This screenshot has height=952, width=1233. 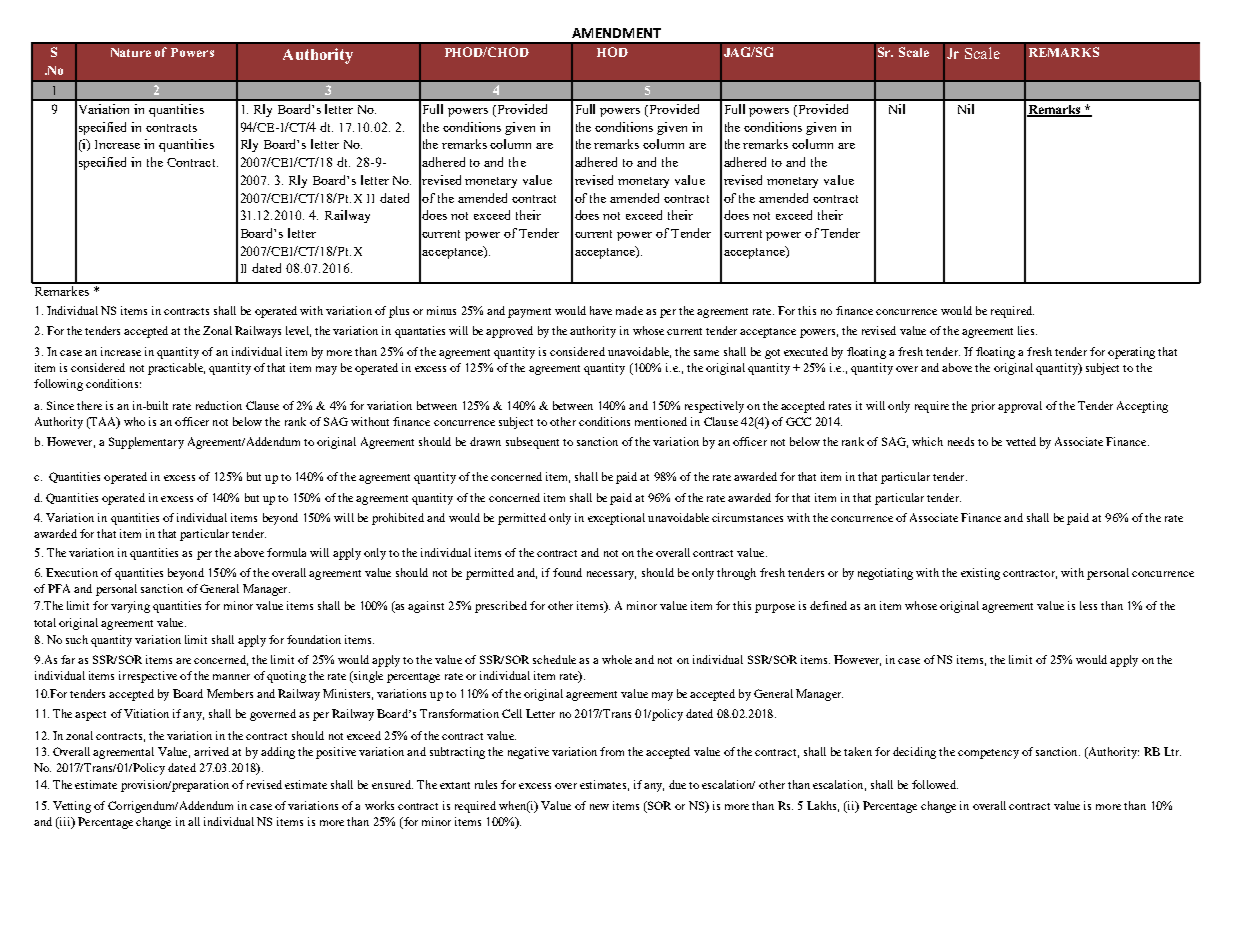 I want to click on lies, so click(x=1027, y=330).
